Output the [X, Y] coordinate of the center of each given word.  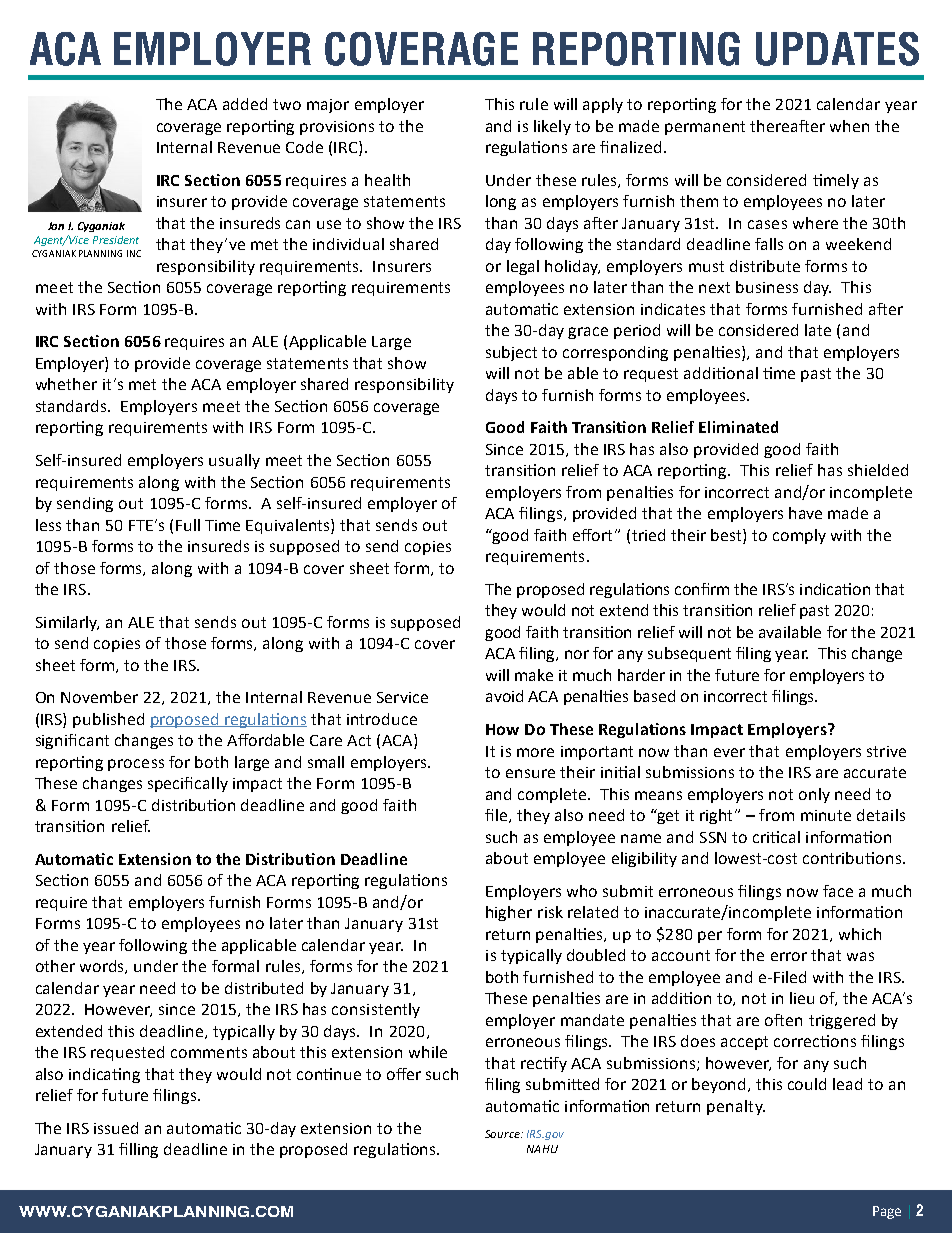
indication [835, 589]
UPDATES [837, 49]
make [534, 675]
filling [138, 1150]
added [245, 104]
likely [552, 127]
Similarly [67, 623]
